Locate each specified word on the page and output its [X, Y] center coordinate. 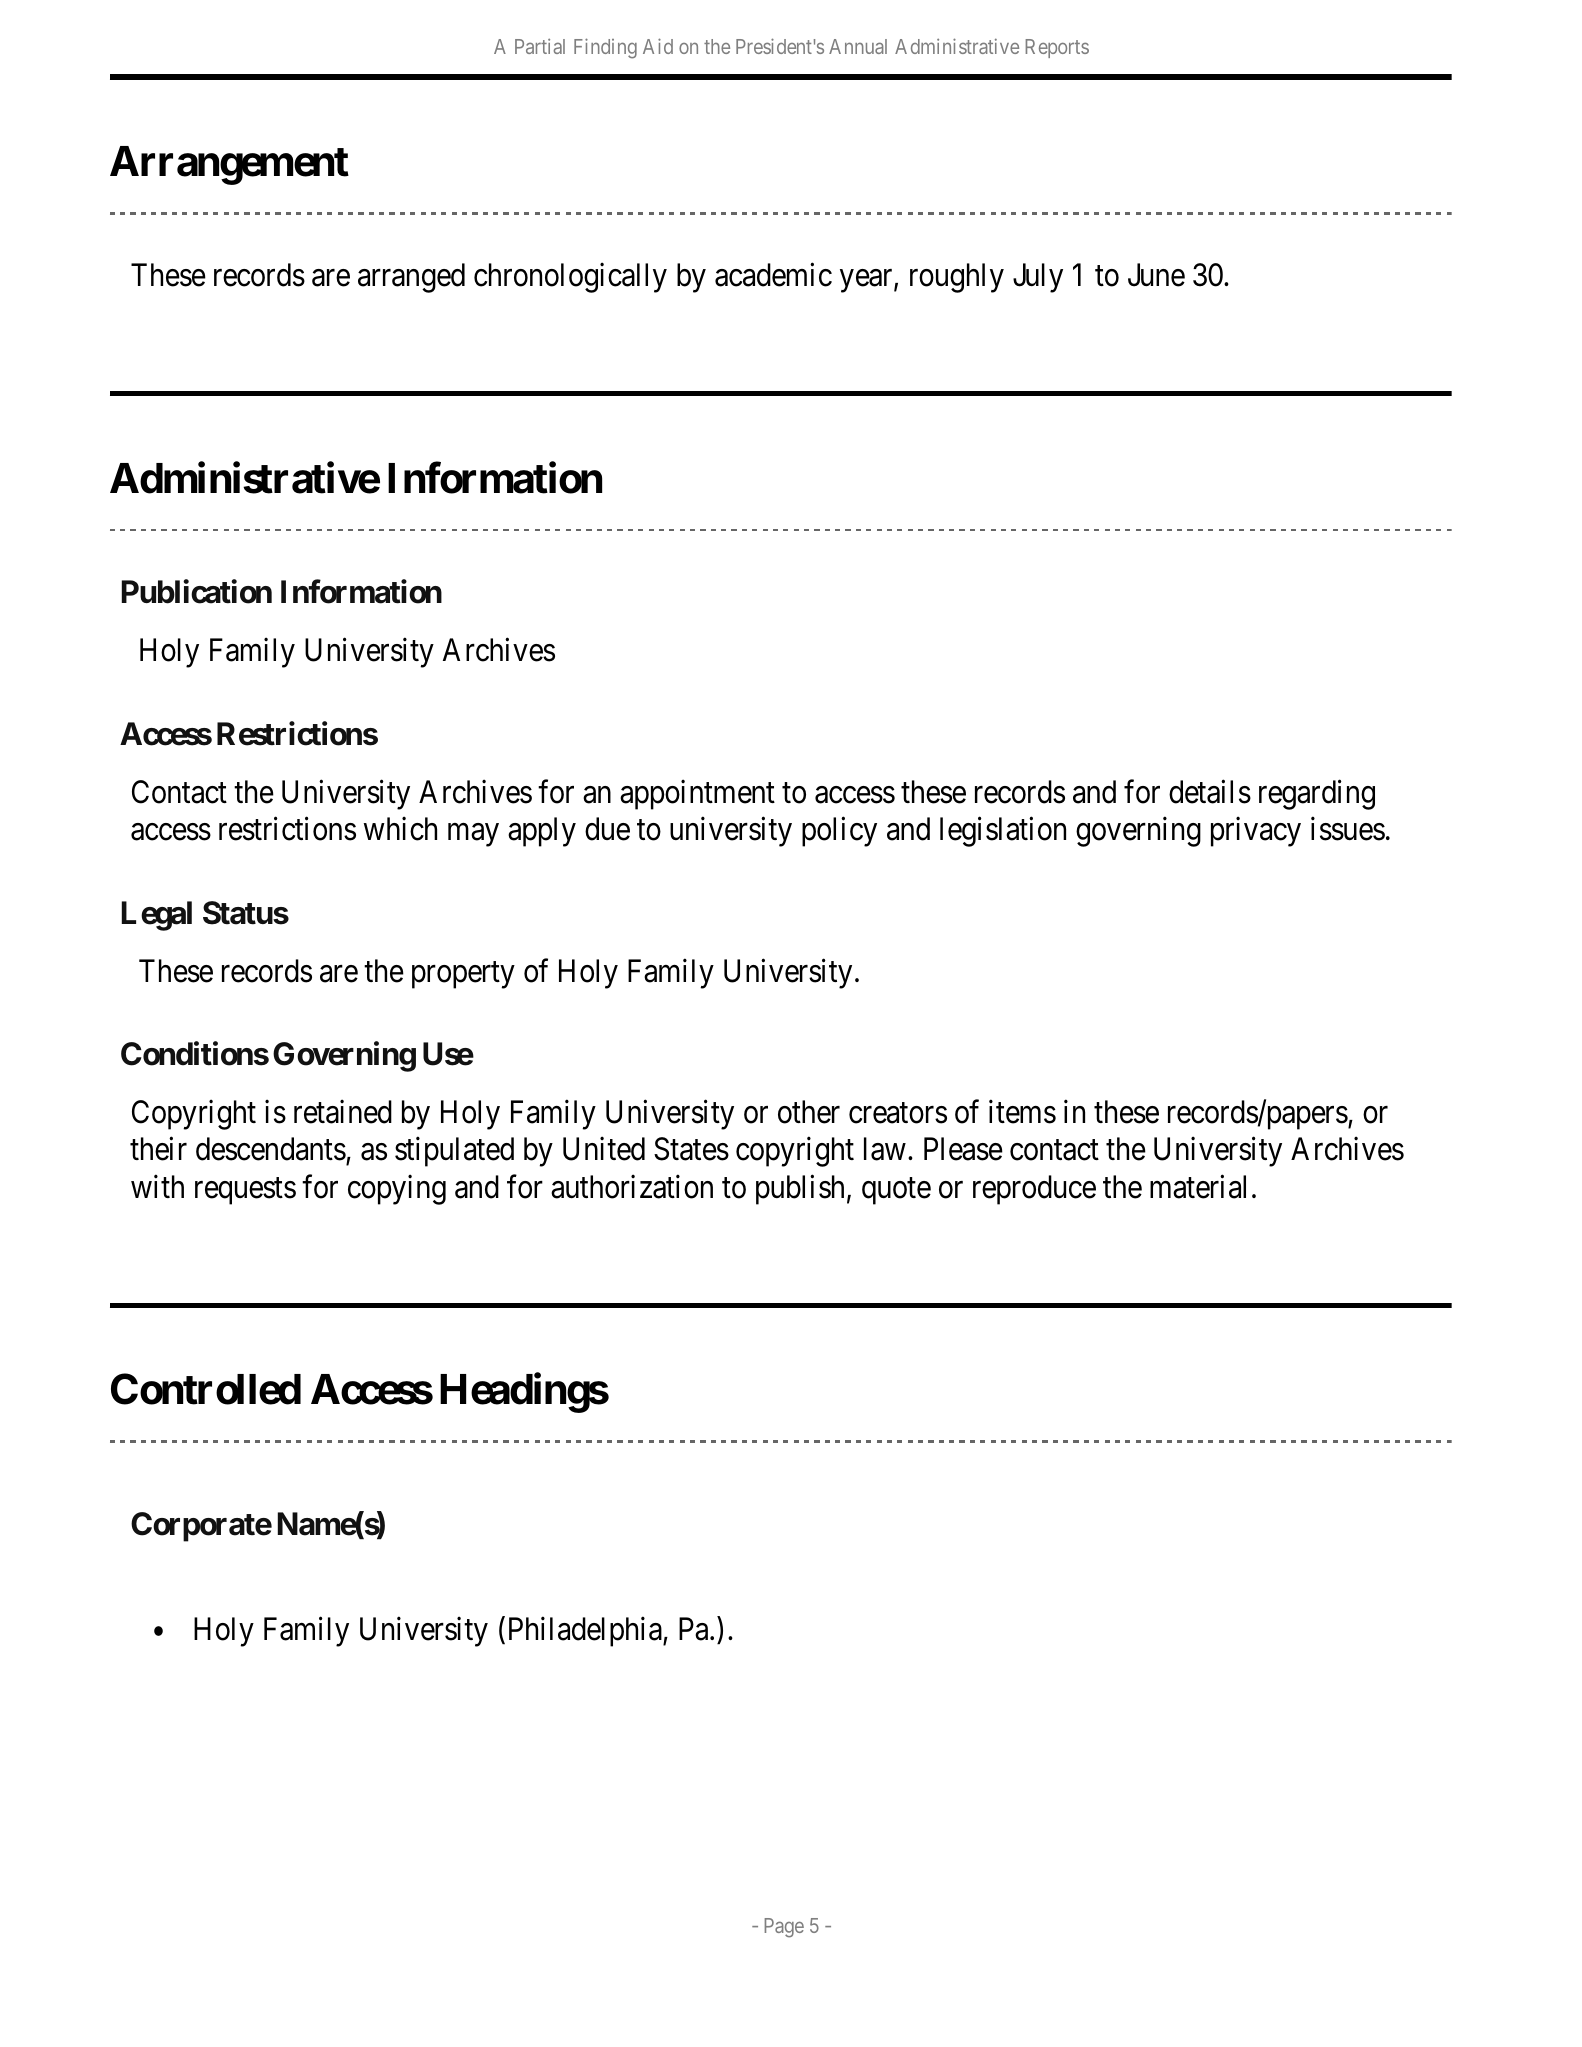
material [1198, 1187]
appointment [697, 795]
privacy [1256, 832]
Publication [197, 592]
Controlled [206, 1389]
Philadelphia [586, 1632]
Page [784, 1928]
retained [343, 1112]
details [1210, 792]
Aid [658, 46]
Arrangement [229, 165]
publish [800, 1190]
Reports [1057, 48]
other [809, 1112]
